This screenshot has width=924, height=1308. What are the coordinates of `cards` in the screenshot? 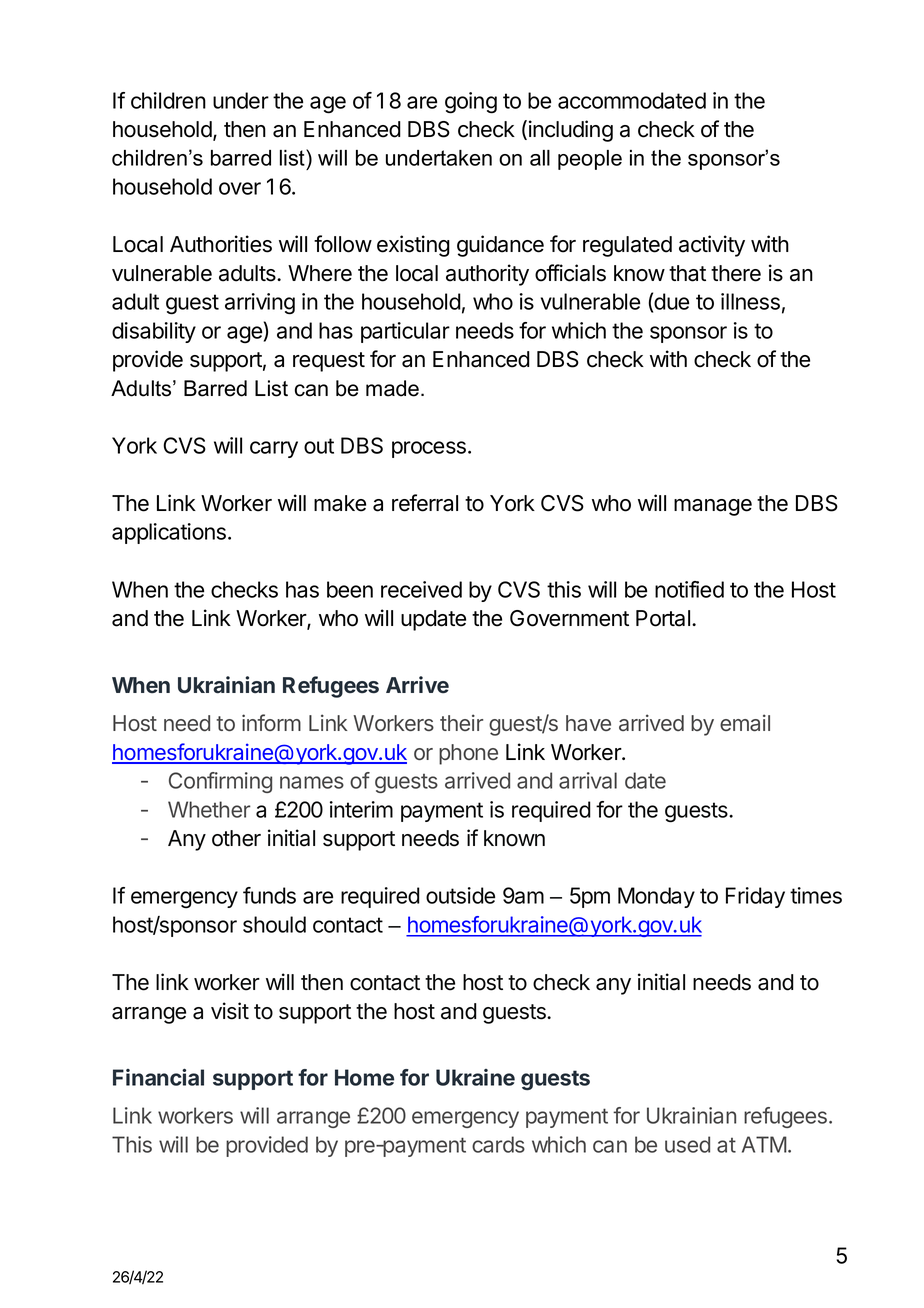 It's located at (498, 1144).
